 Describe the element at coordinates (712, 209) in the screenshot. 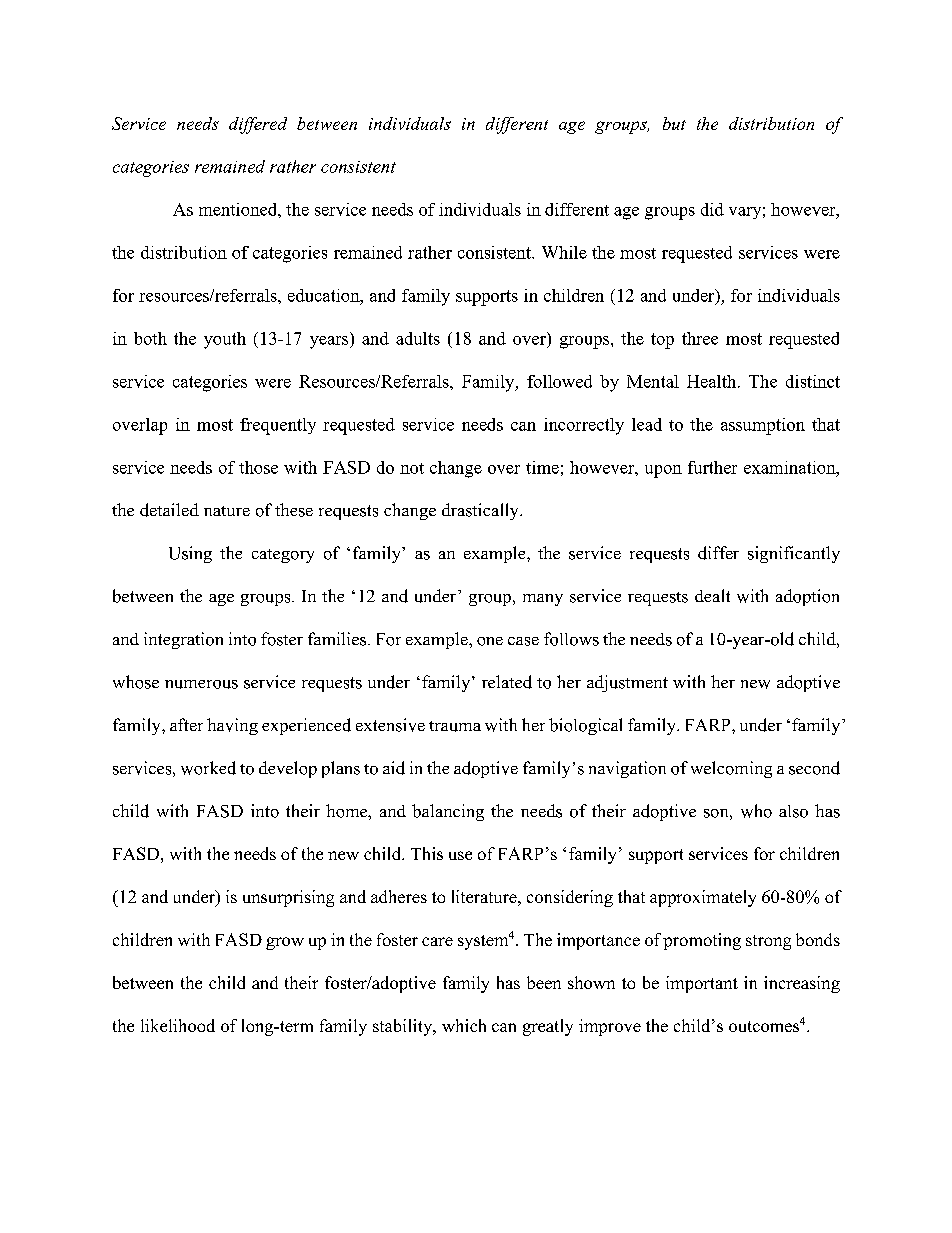

I see `did` at that location.
